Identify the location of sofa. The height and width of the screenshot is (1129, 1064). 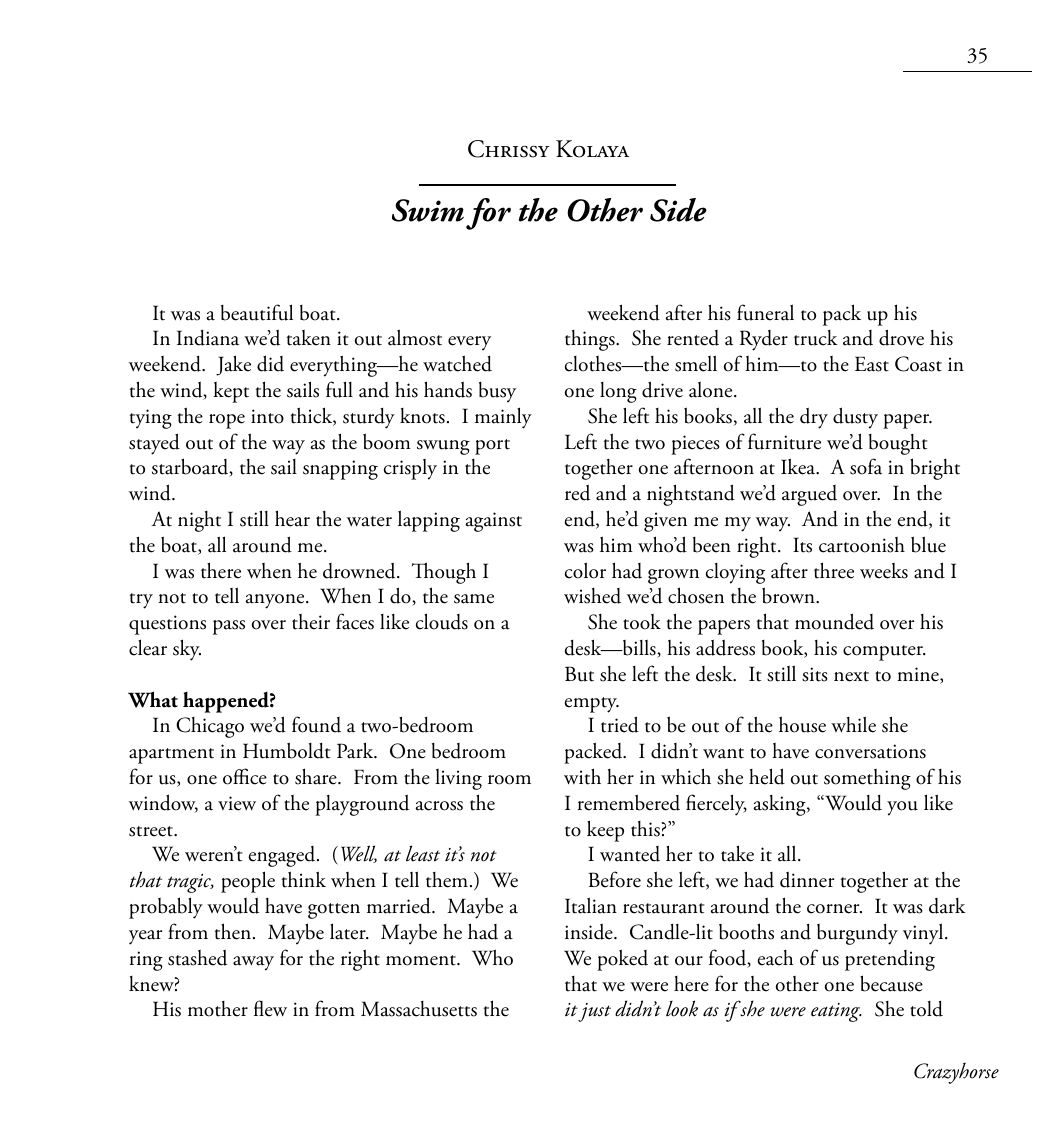
(866, 466).
